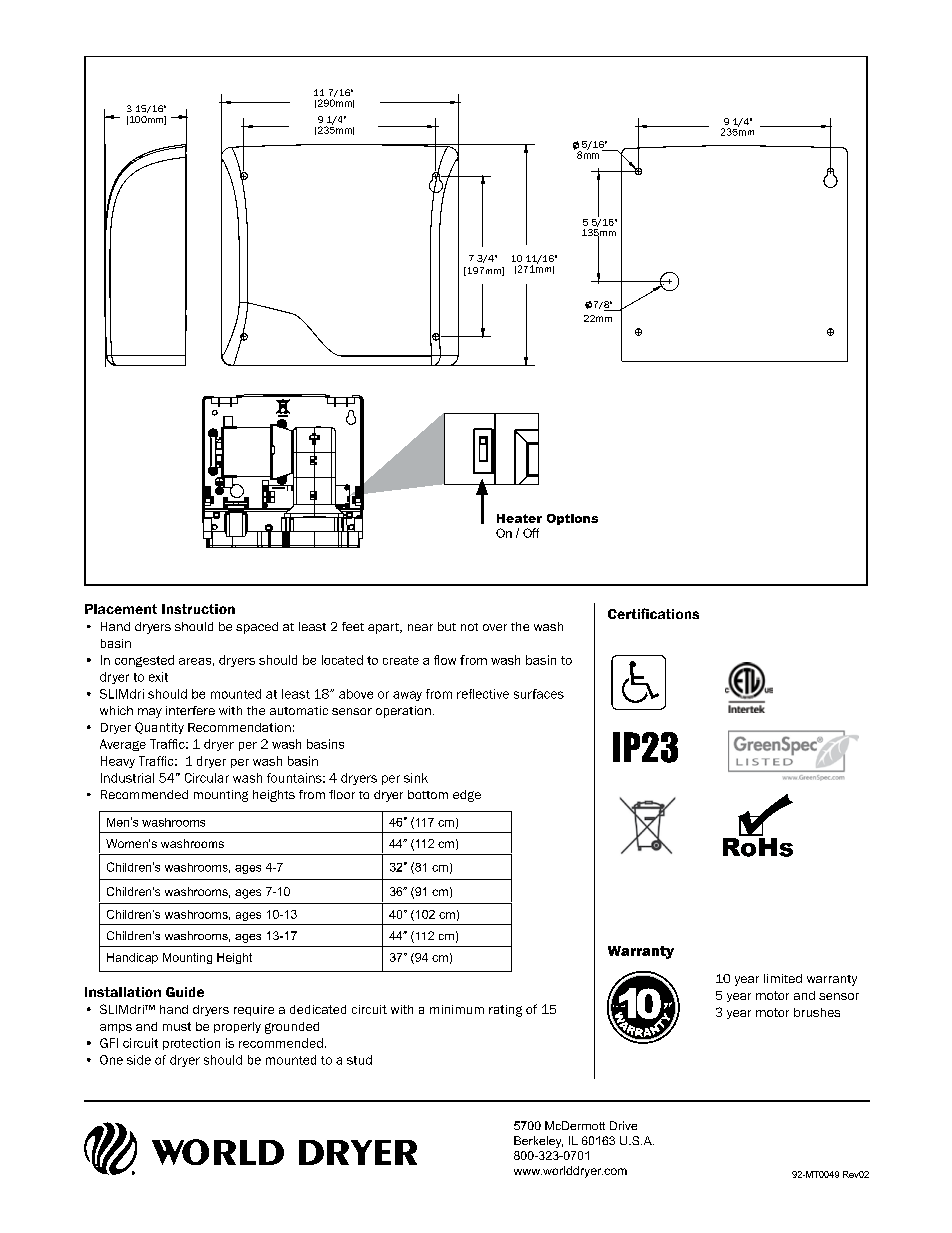  Describe the element at coordinates (139, 1060) in the page. I see `side` at that location.
